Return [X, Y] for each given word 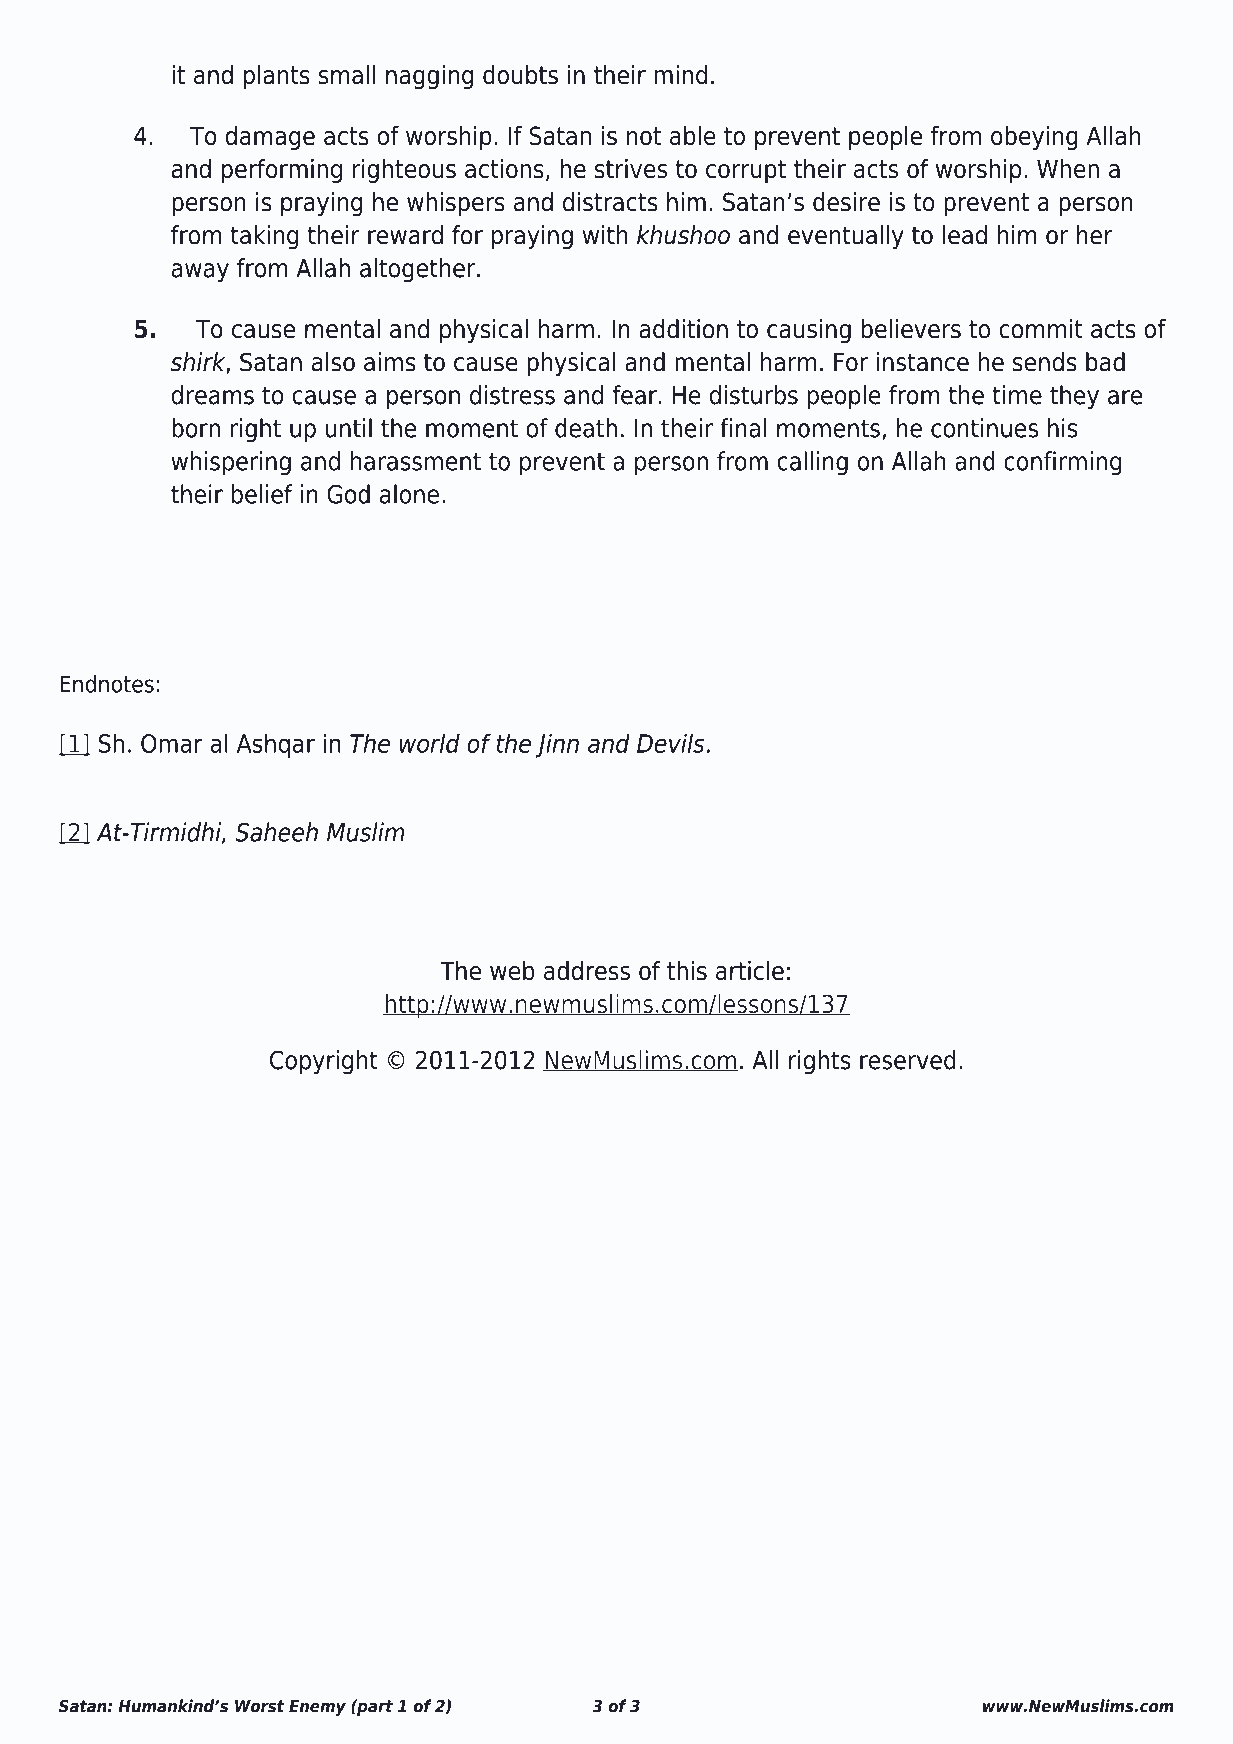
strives [631, 169]
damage [270, 138]
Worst [260, 1706]
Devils [670, 743]
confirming [1062, 463]
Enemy [317, 1708]
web [512, 971]
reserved [907, 1060]
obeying [1034, 138]
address [587, 971]
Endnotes [107, 684]
